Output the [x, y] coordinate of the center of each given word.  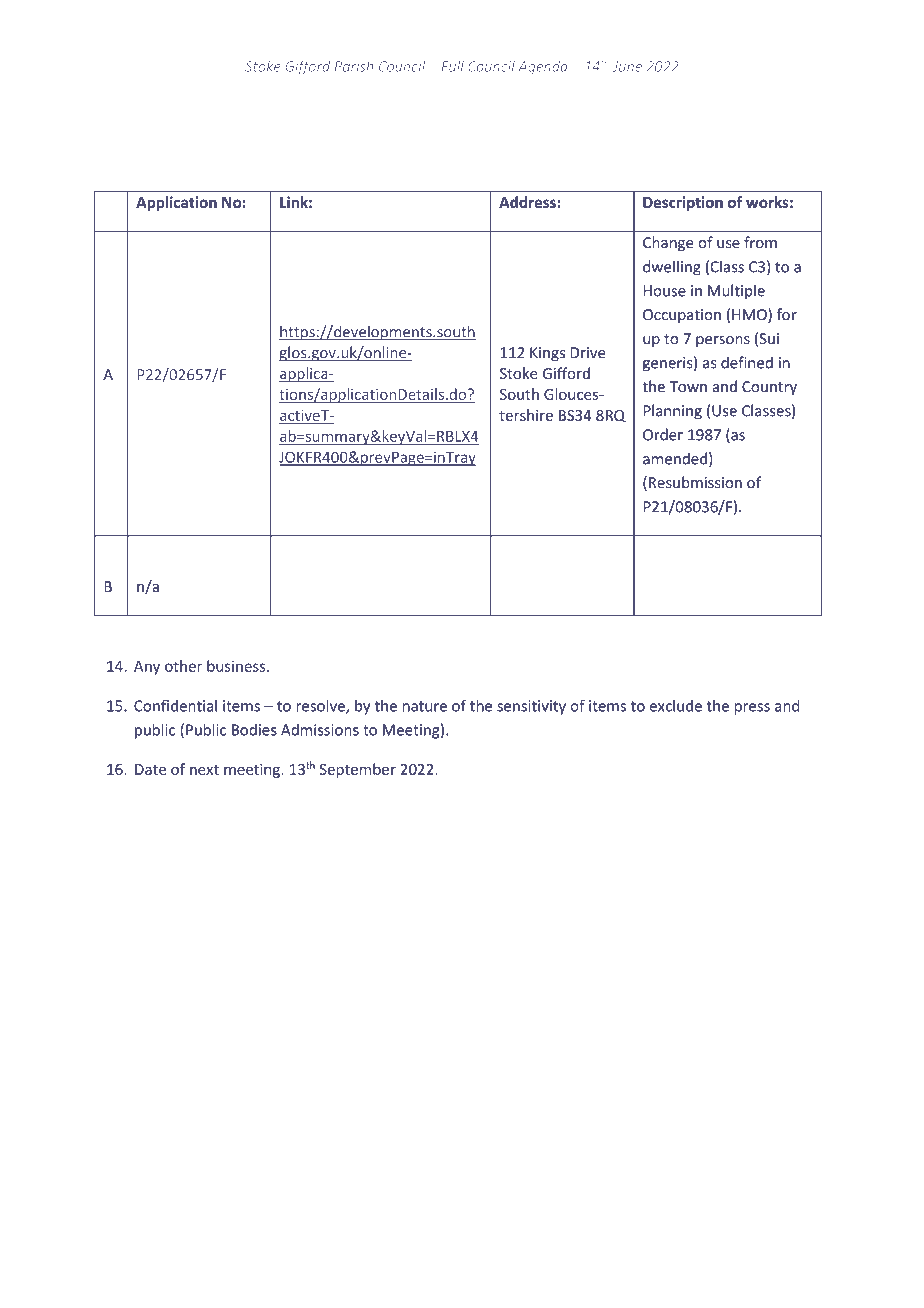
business [237, 666]
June [627, 66]
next [204, 770]
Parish [354, 66]
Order [663, 434]
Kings [547, 354]
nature [425, 706]
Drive [588, 353]
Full [453, 66]
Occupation [682, 316]
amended [675, 458]
